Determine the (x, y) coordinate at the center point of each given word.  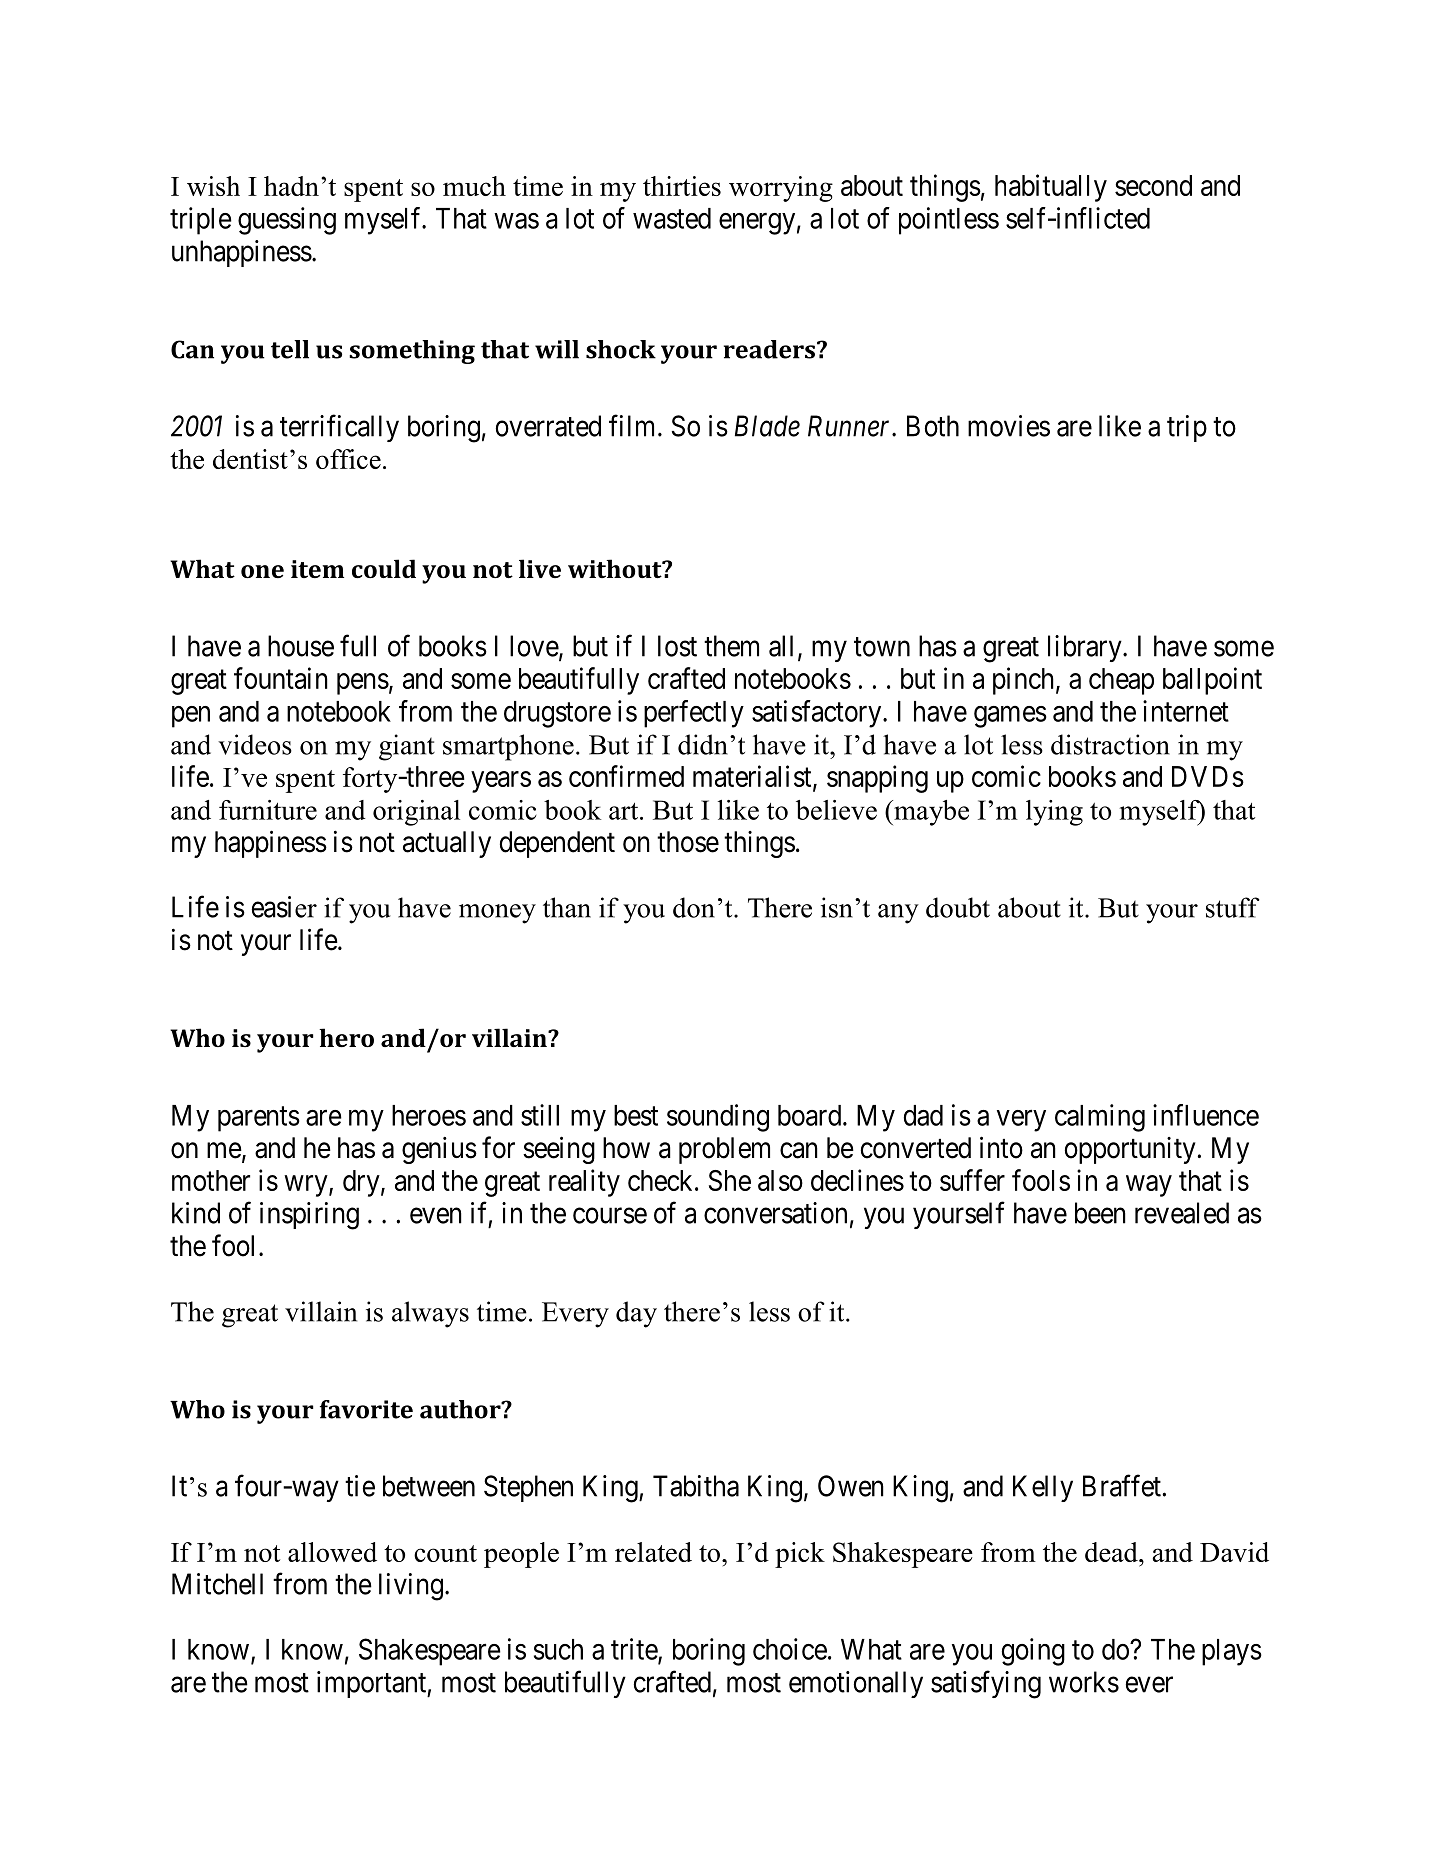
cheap (1121, 681)
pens (363, 684)
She (730, 1180)
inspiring (309, 1216)
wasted (672, 218)
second (1153, 185)
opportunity (1130, 1150)
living (411, 1587)
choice (790, 1649)
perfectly (694, 714)
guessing (287, 221)
